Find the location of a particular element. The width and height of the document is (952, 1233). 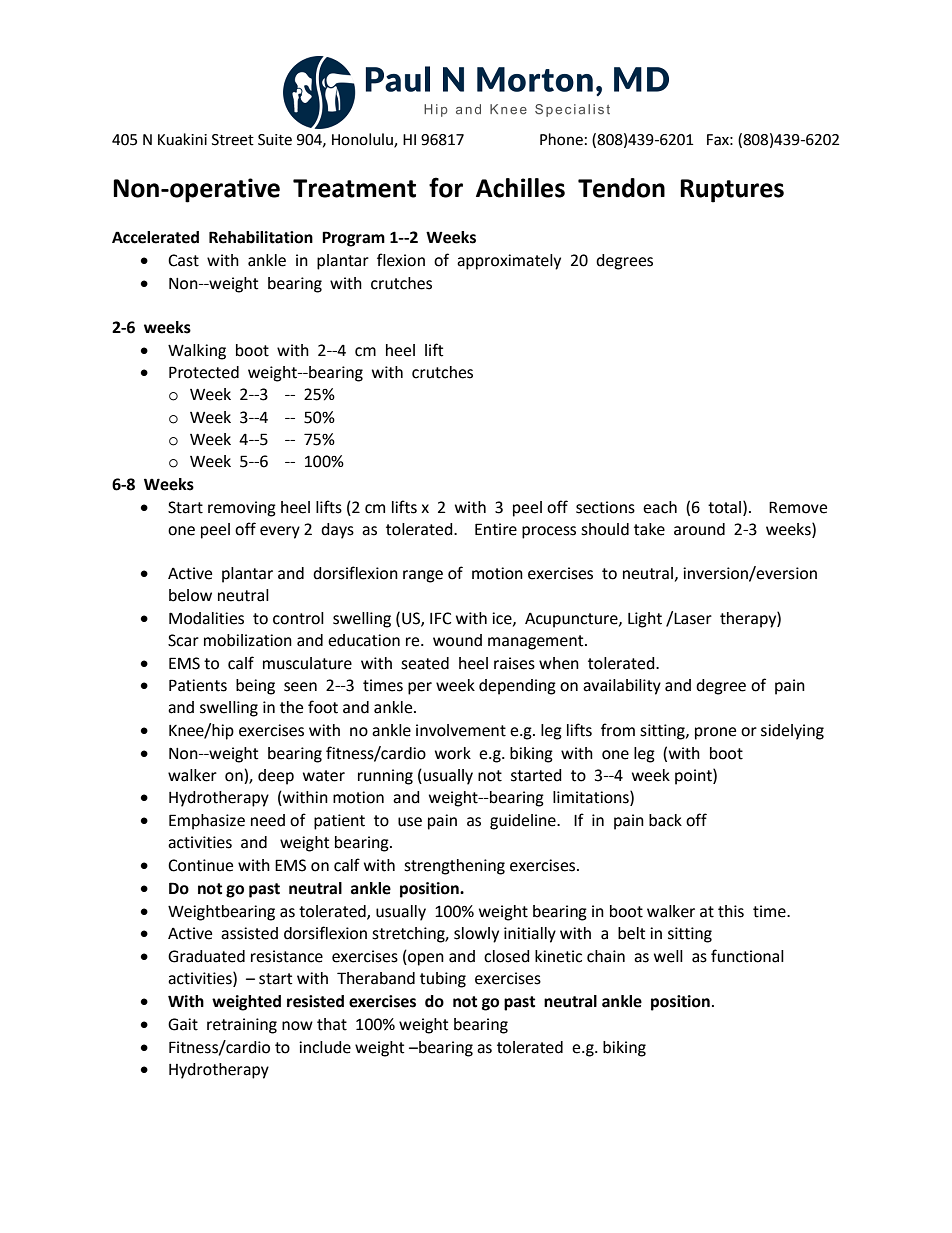

Light is located at coordinates (645, 620).
